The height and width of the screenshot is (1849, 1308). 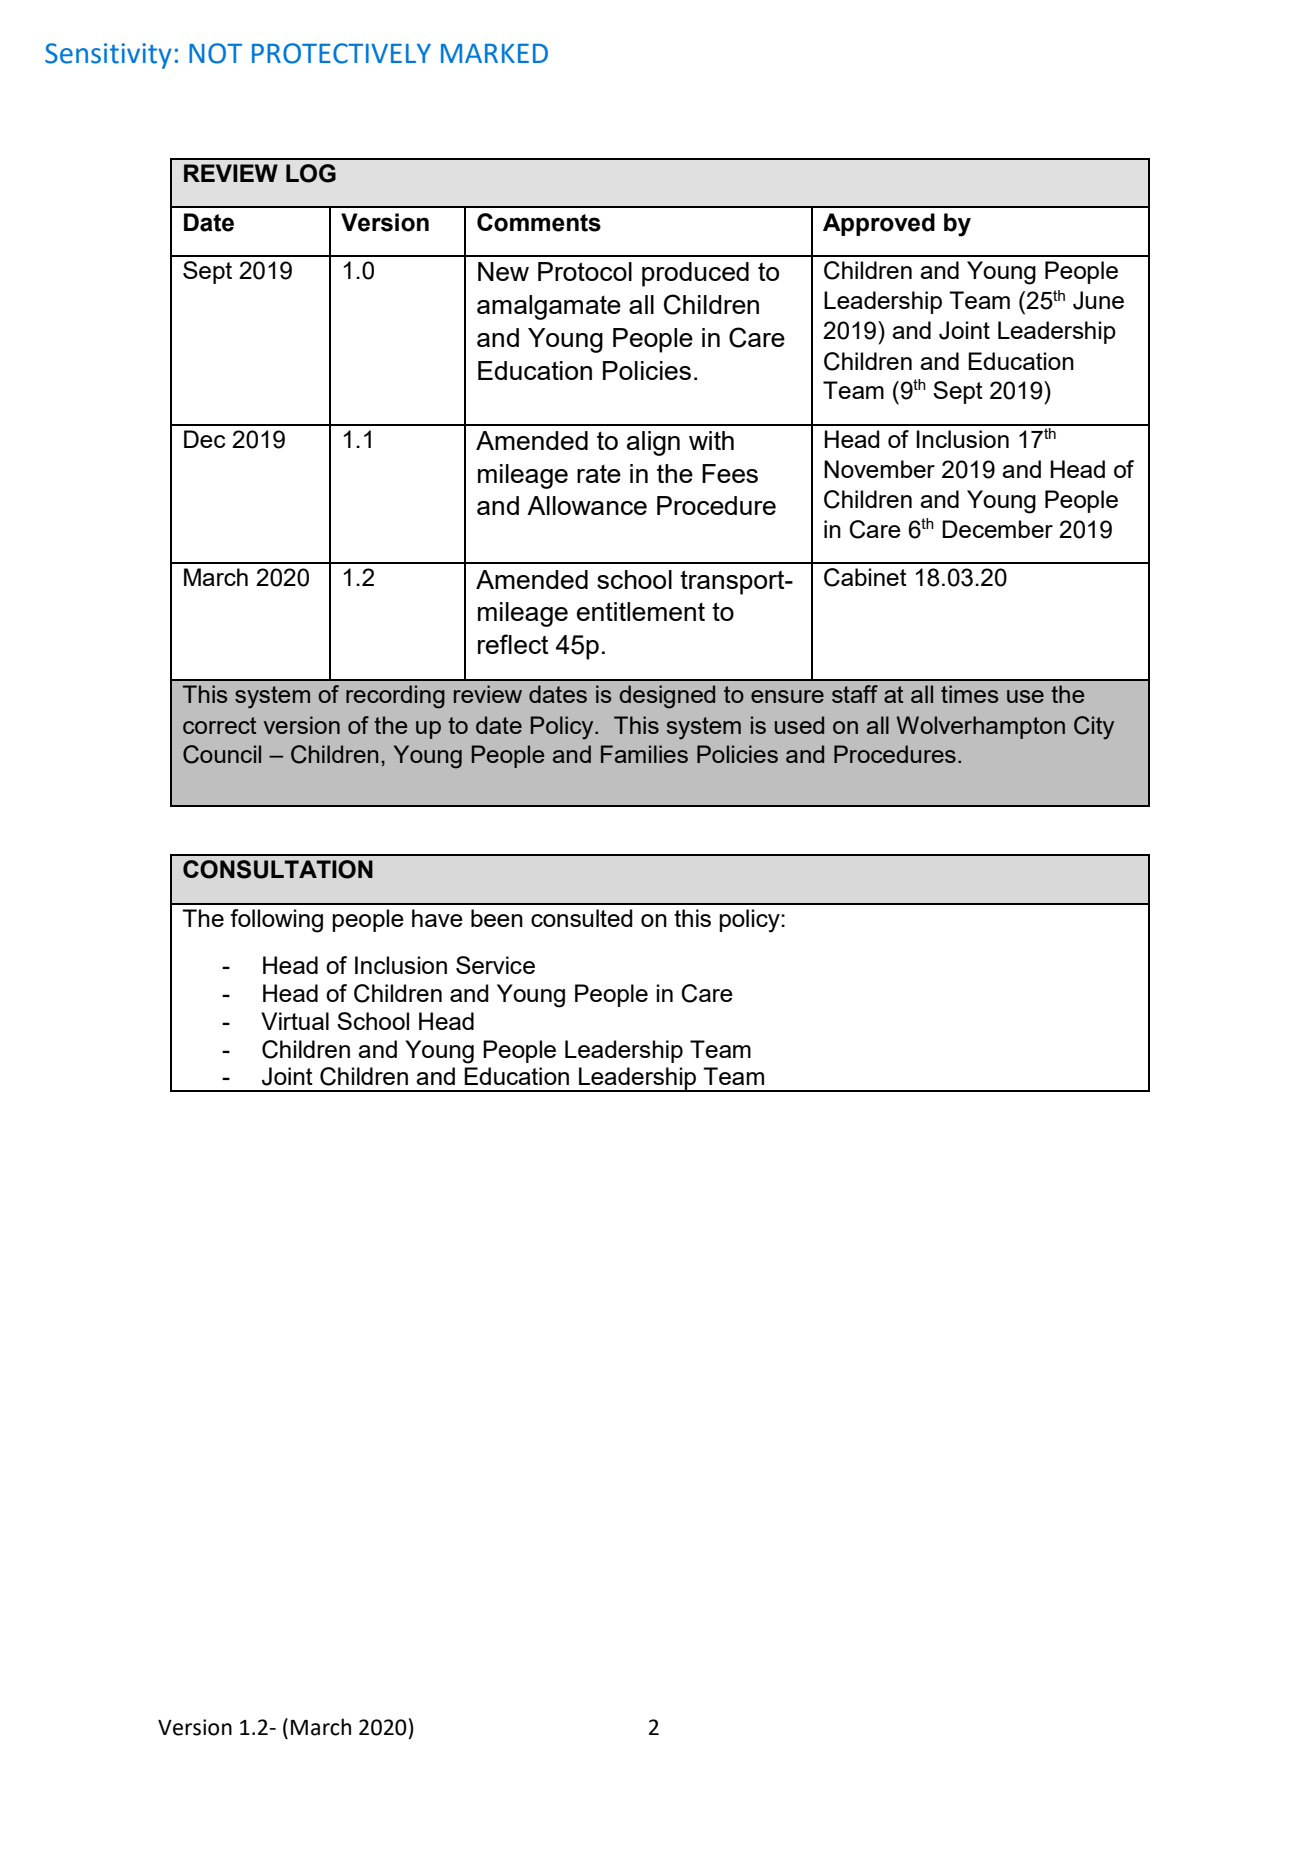 I want to click on Service, so click(x=495, y=965).
